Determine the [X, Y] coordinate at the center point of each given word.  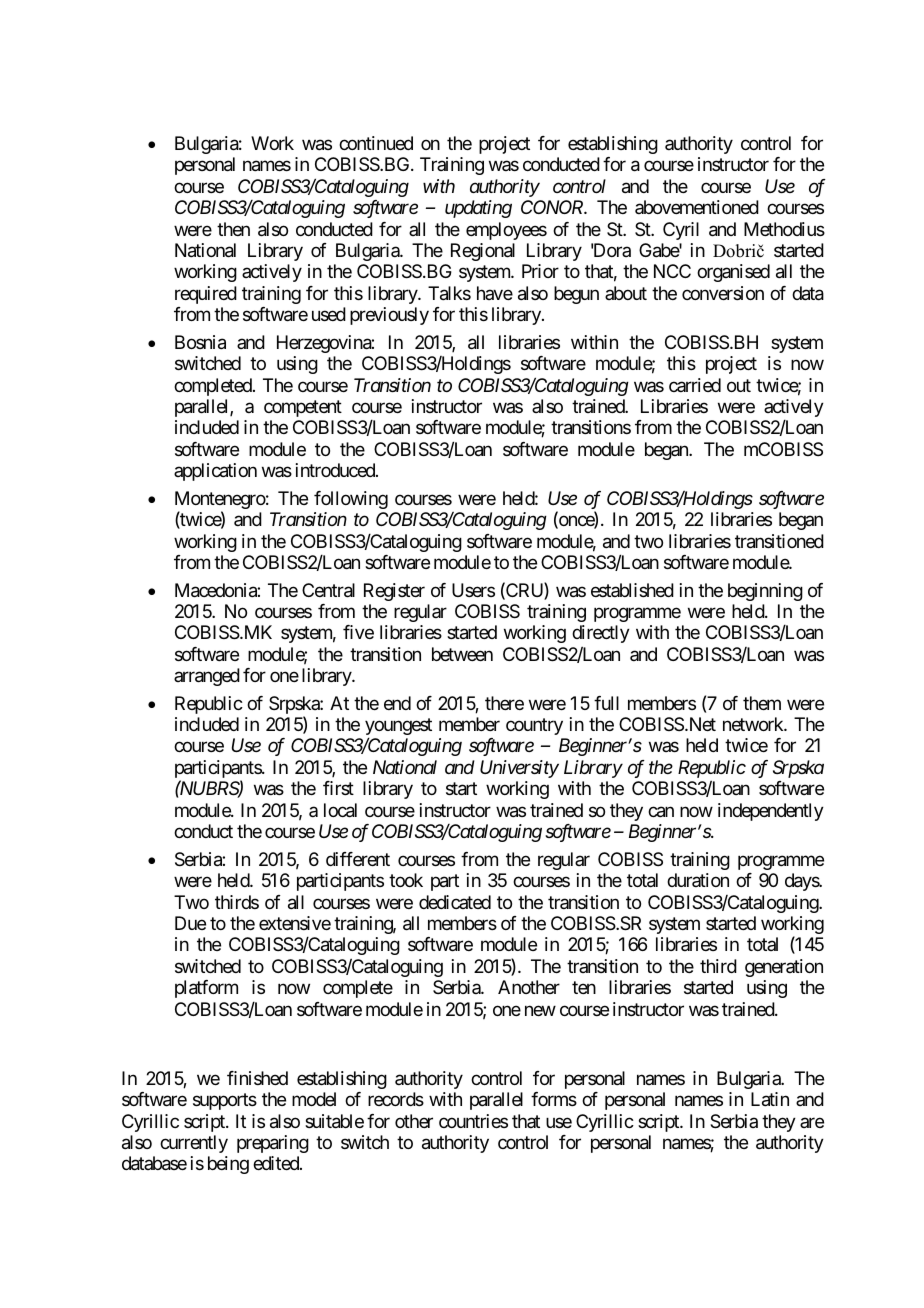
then [233, 229]
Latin [770, 1099]
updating [478, 209]
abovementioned [697, 207]
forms [554, 1099]
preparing [273, 1144]
